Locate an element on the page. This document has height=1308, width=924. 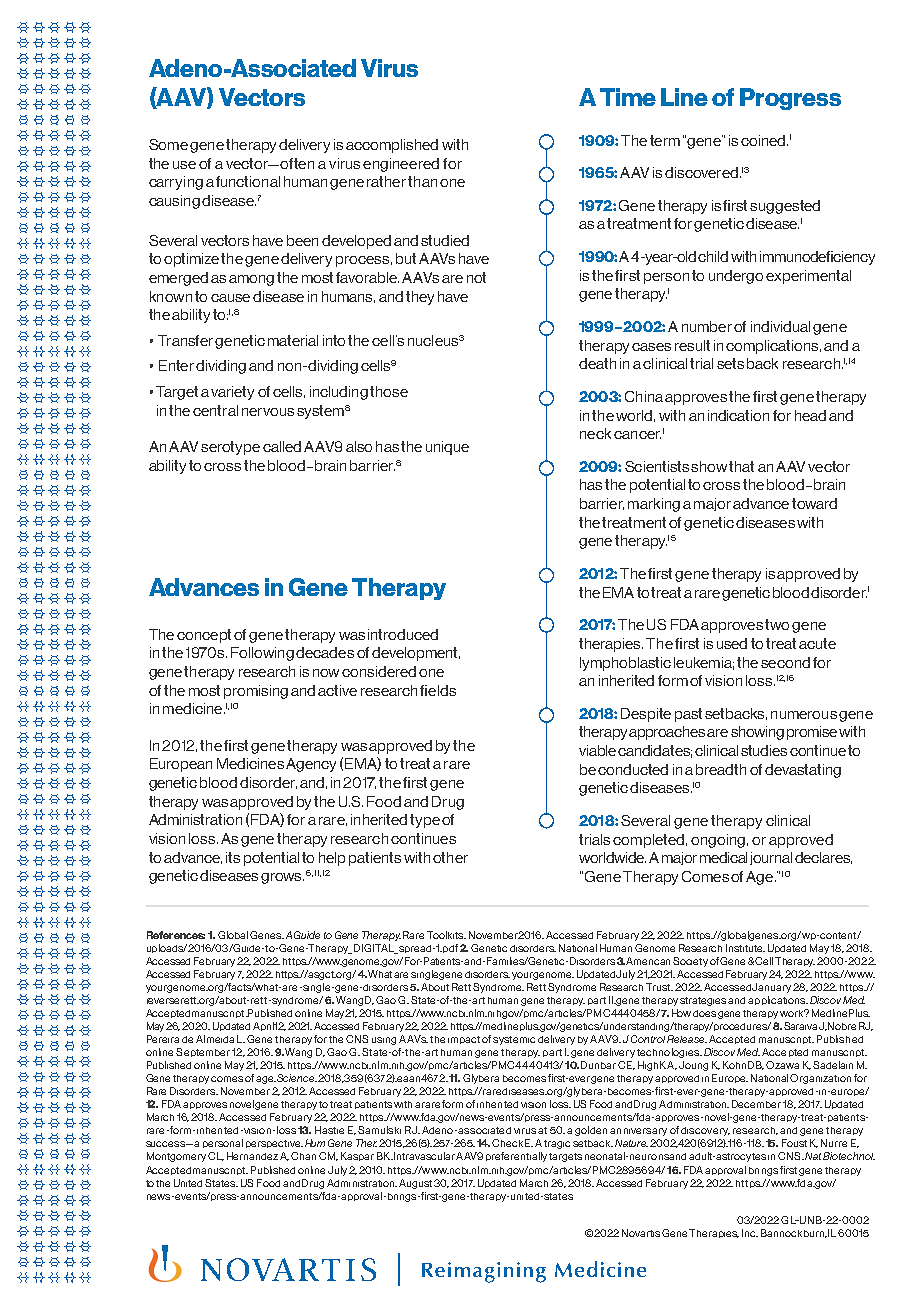
Hernandez is located at coordinates (252, 1156).
